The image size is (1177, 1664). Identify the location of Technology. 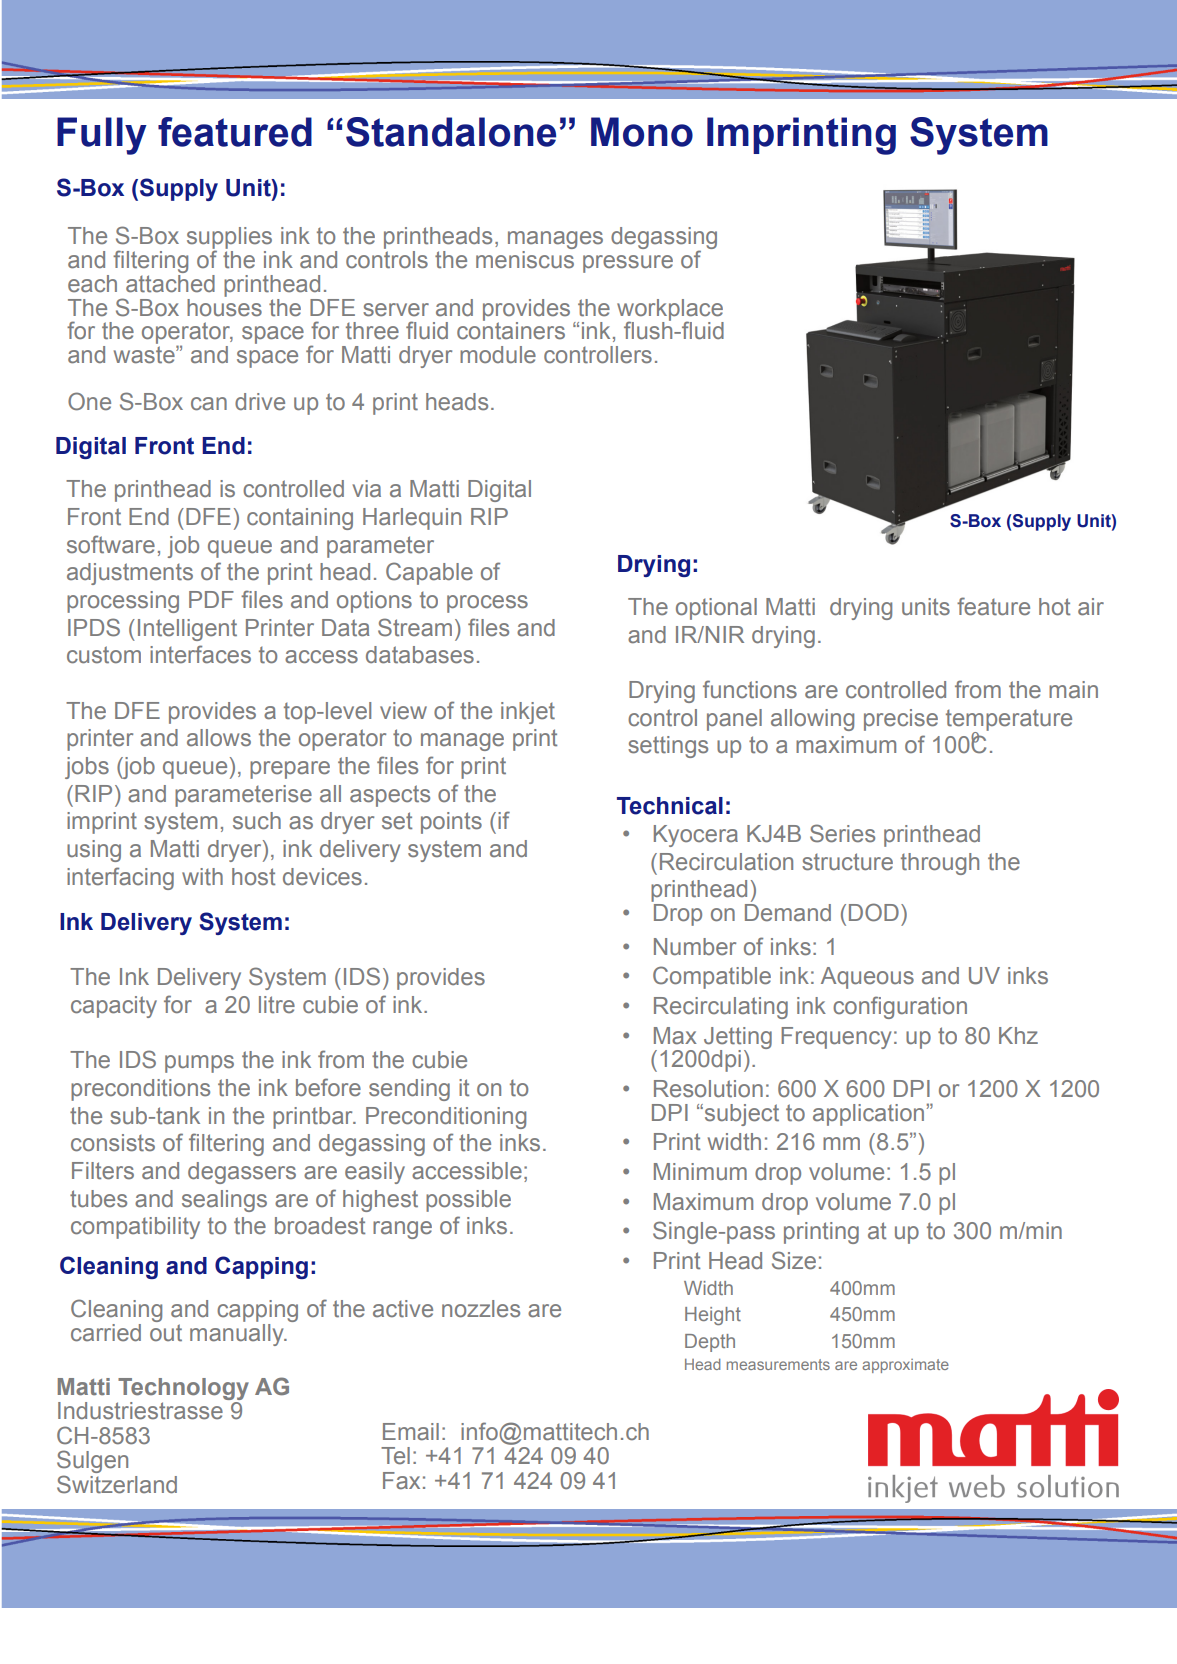
(183, 1389).
